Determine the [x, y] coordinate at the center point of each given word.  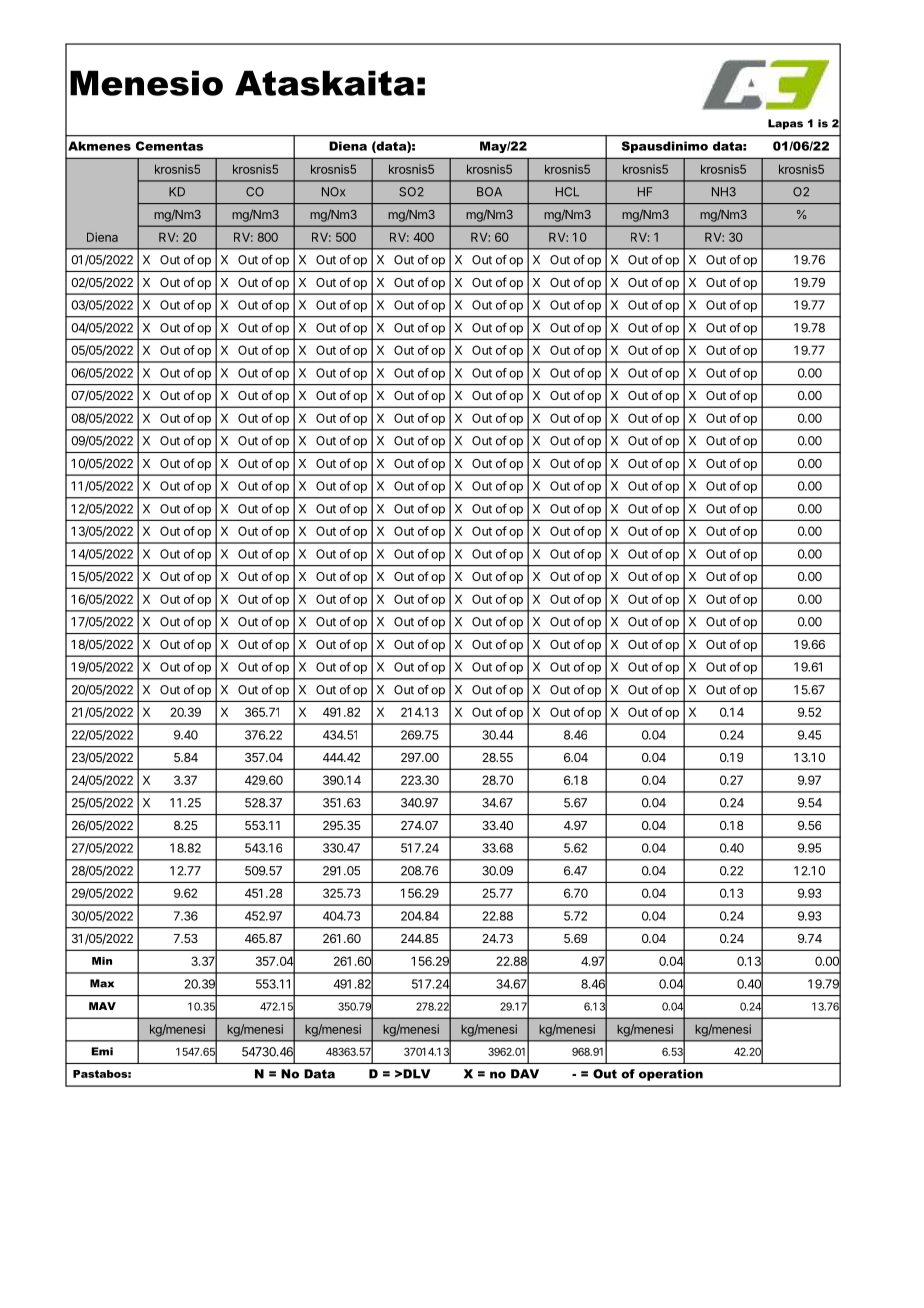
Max [102, 983]
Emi [102, 1051]
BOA [489, 192]
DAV [525, 1074]
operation [671, 1075]
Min [102, 961]
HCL [567, 192]
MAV [102, 1006]
